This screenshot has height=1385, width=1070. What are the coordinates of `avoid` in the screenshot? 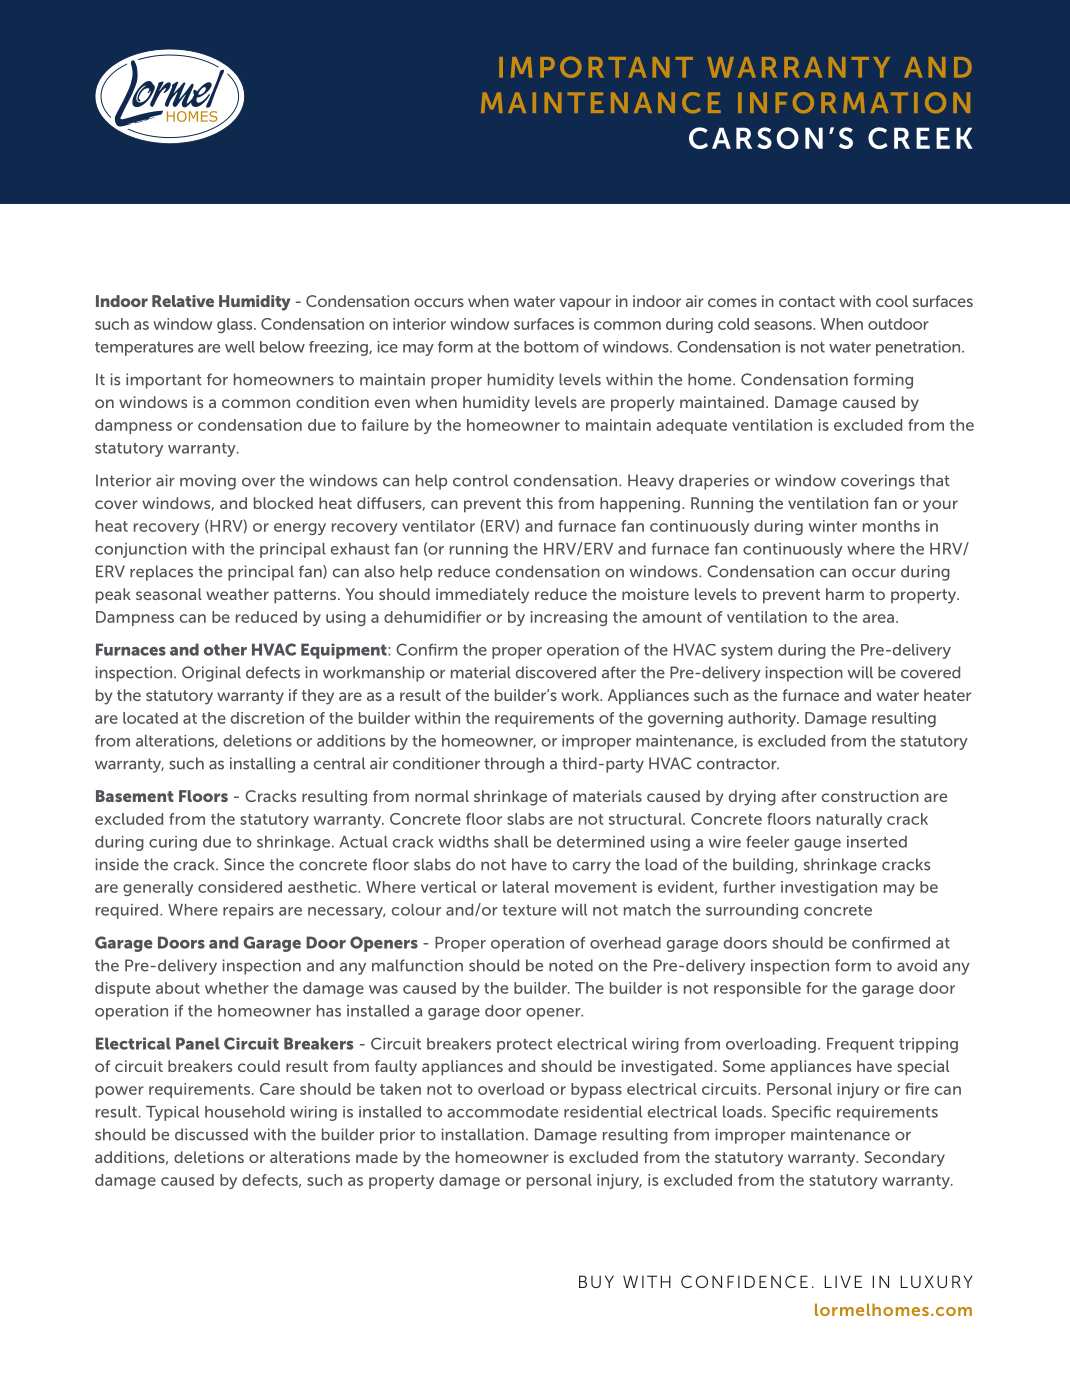 It's located at (917, 965).
